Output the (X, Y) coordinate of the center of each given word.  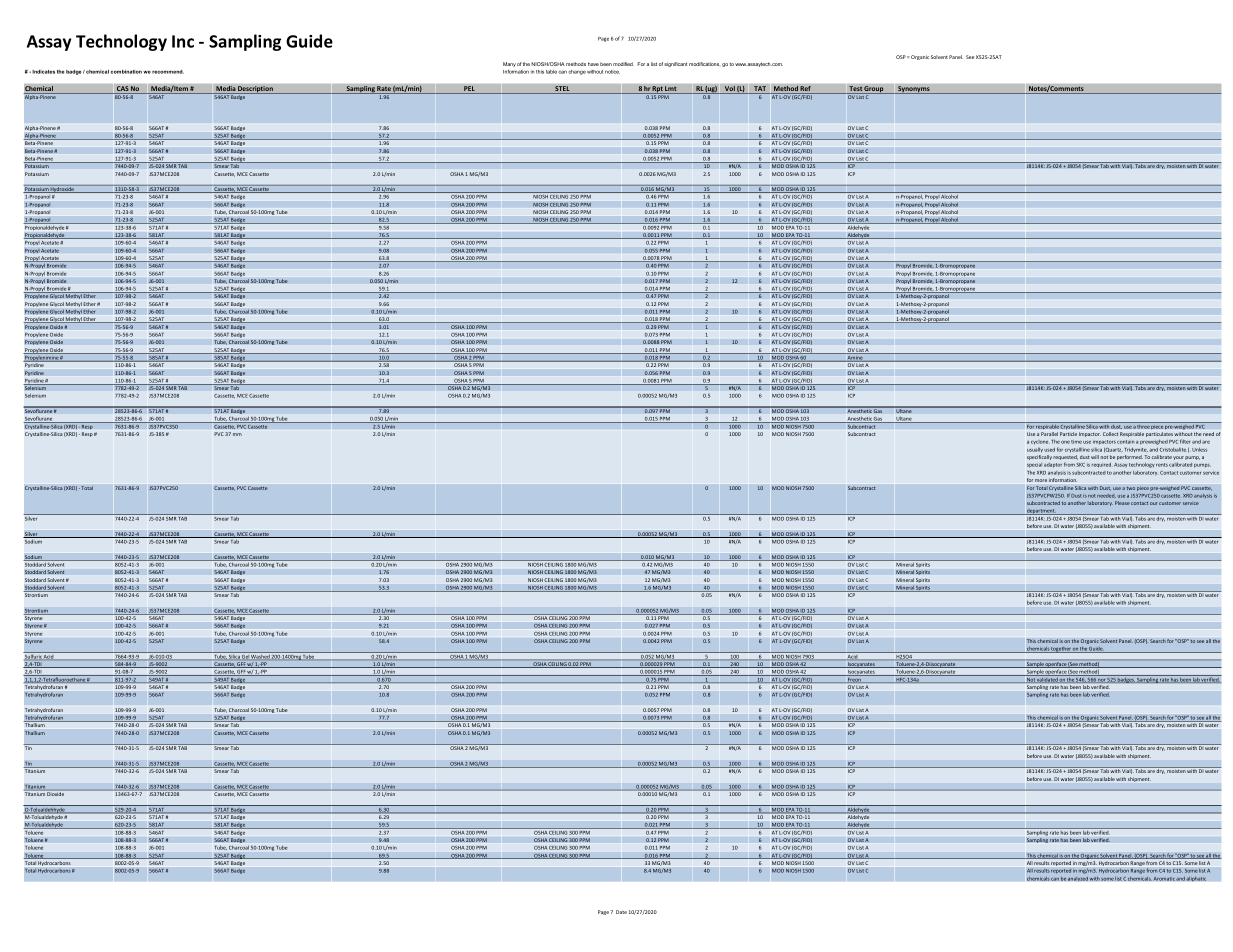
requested (1065, 457)
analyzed (1078, 879)
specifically (1039, 457)
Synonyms (914, 90)
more (1041, 480)
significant (675, 64)
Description (255, 90)
